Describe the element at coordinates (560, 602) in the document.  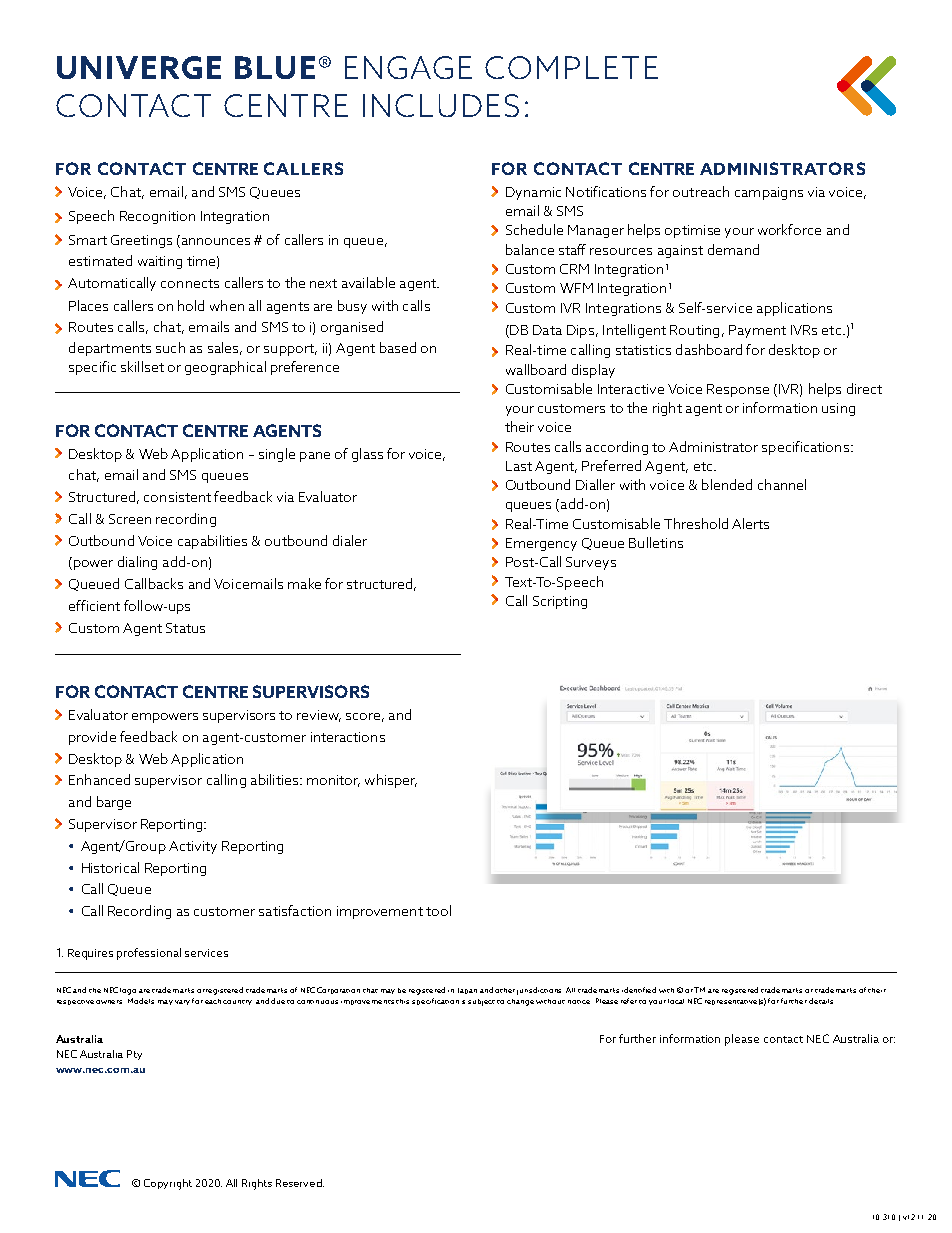
I see `Scripting` at that location.
